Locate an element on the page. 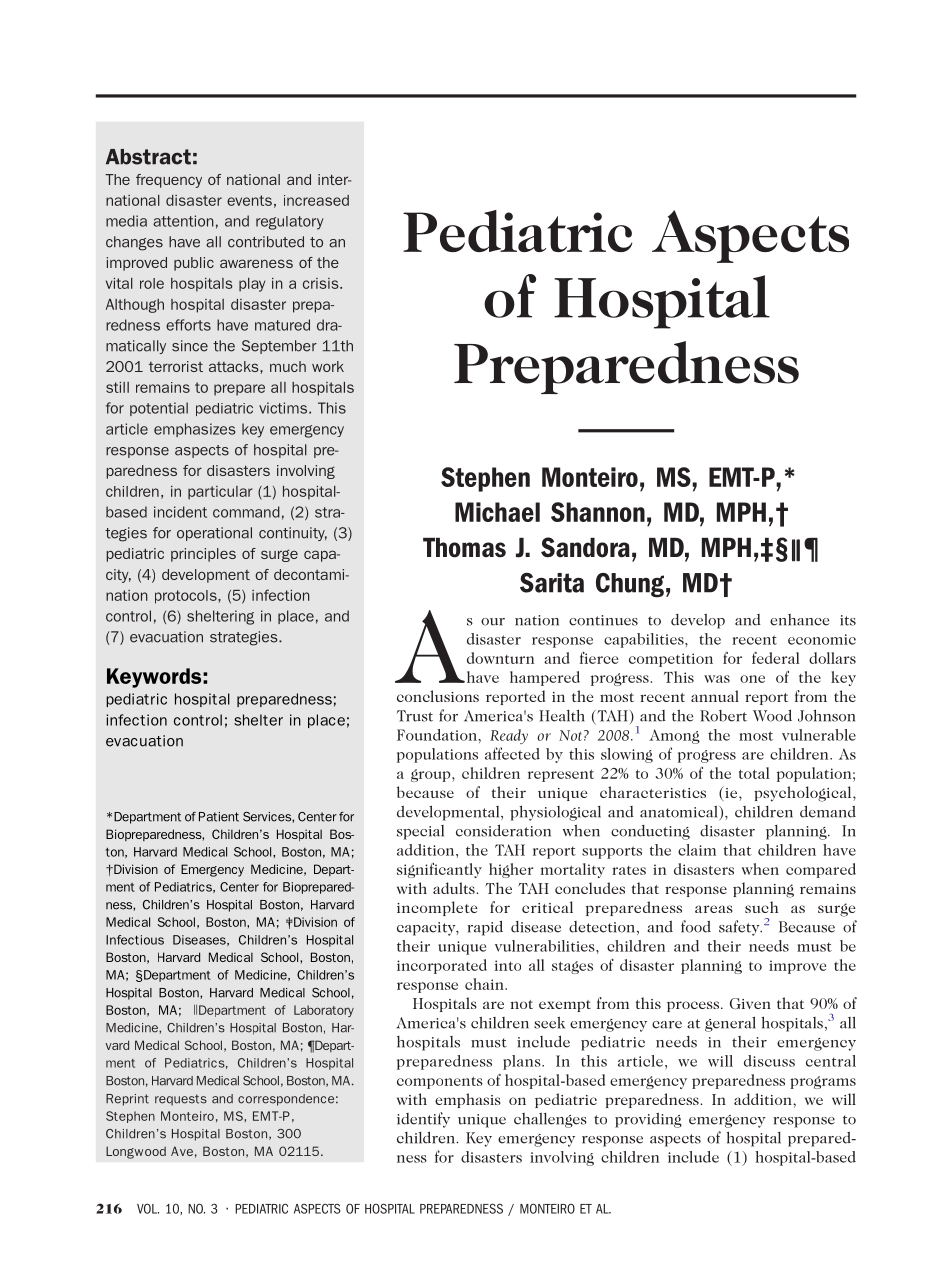 This document has width=952, height=1271. federal is located at coordinates (775, 658).
